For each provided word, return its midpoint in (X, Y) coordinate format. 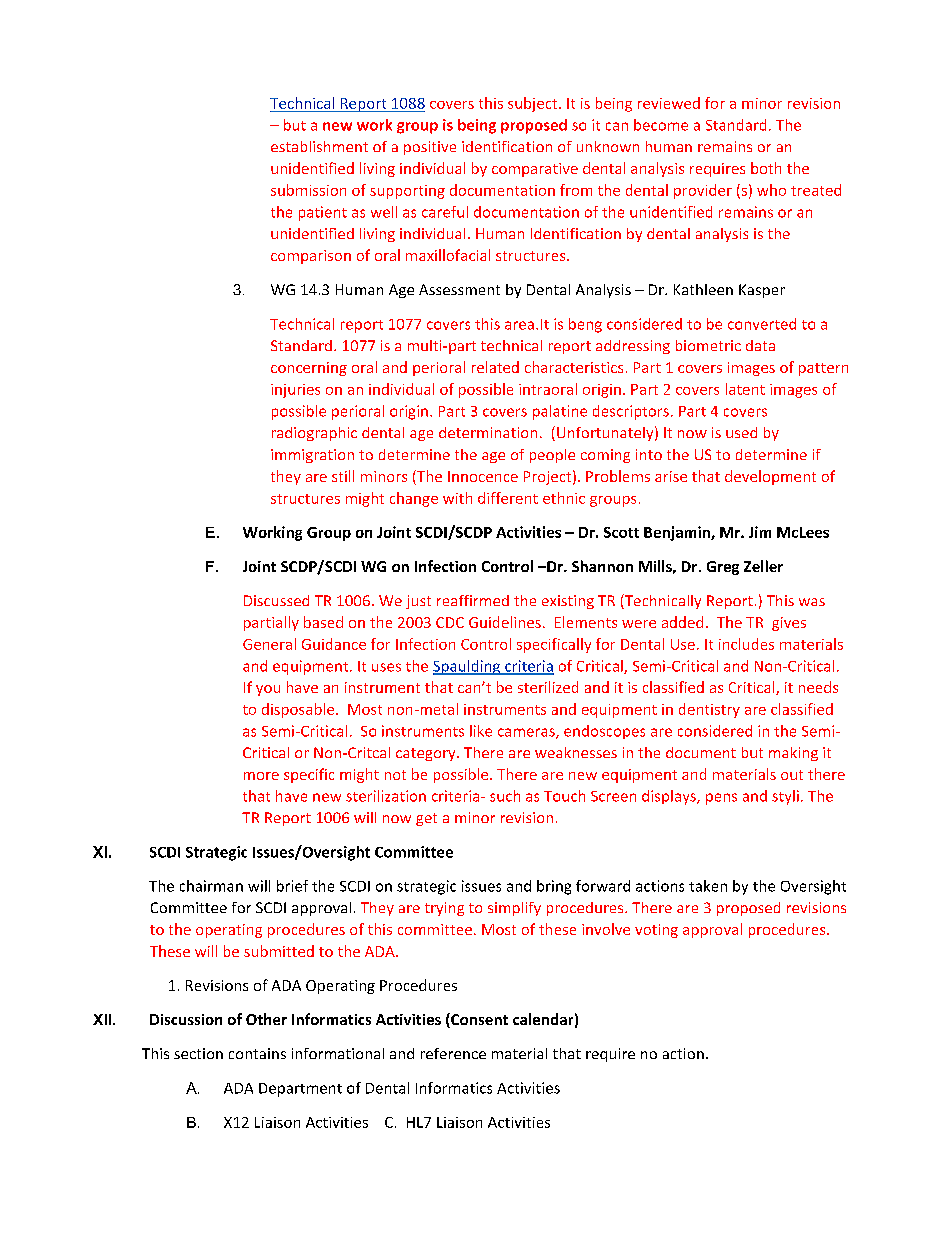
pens (721, 799)
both (766, 168)
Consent (478, 1020)
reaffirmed (473, 600)
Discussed (276, 600)
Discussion (186, 1019)
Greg (723, 568)
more (261, 776)
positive (430, 148)
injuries (295, 391)
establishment (319, 146)
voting (656, 931)
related (495, 367)
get (426, 819)
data (760, 345)
